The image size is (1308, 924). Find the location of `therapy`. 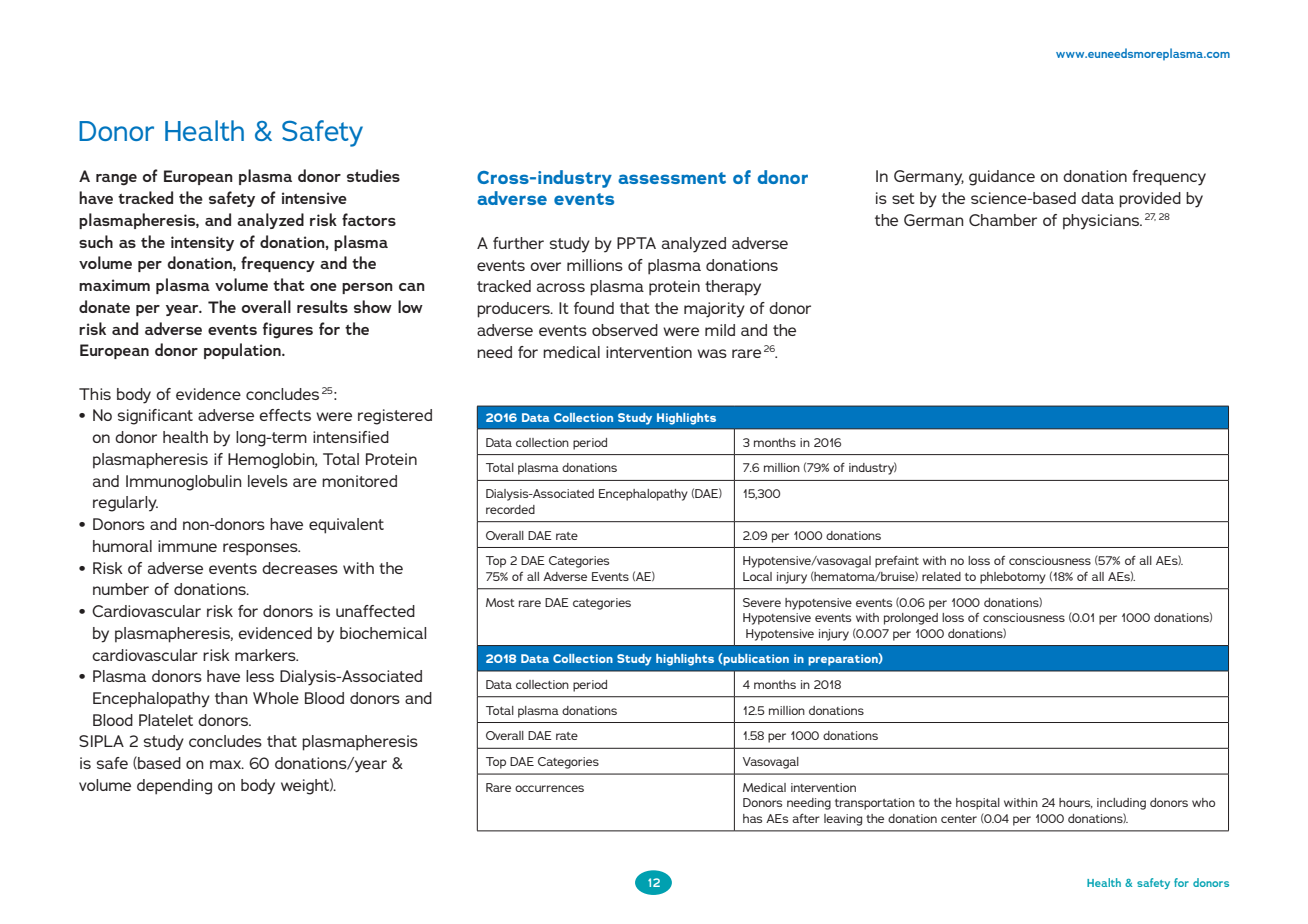

therapy is located at coordinates (733, 288).
